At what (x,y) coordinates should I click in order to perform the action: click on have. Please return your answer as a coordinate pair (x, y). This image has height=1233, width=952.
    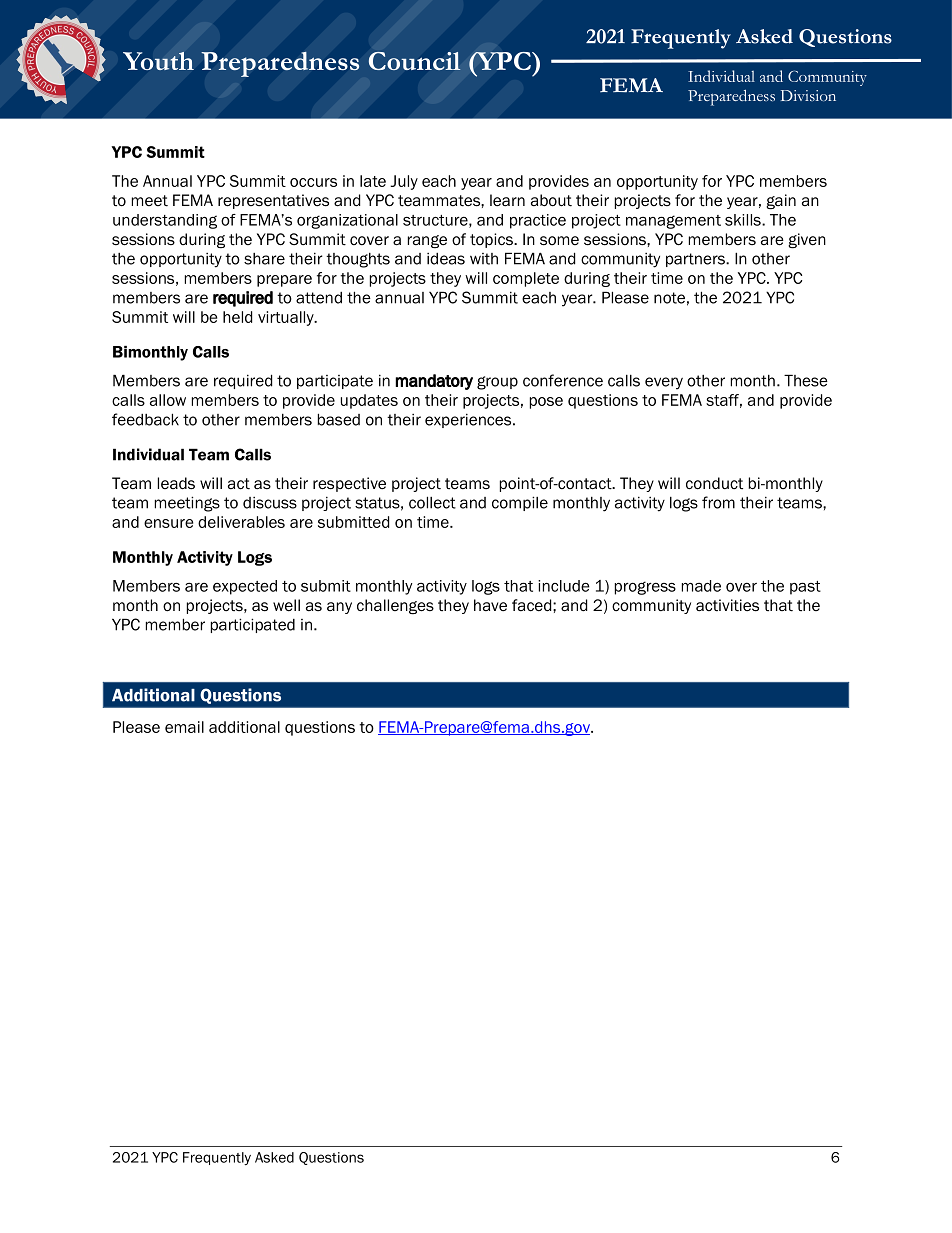
    Looking at the image, I should click on (490, 605).
